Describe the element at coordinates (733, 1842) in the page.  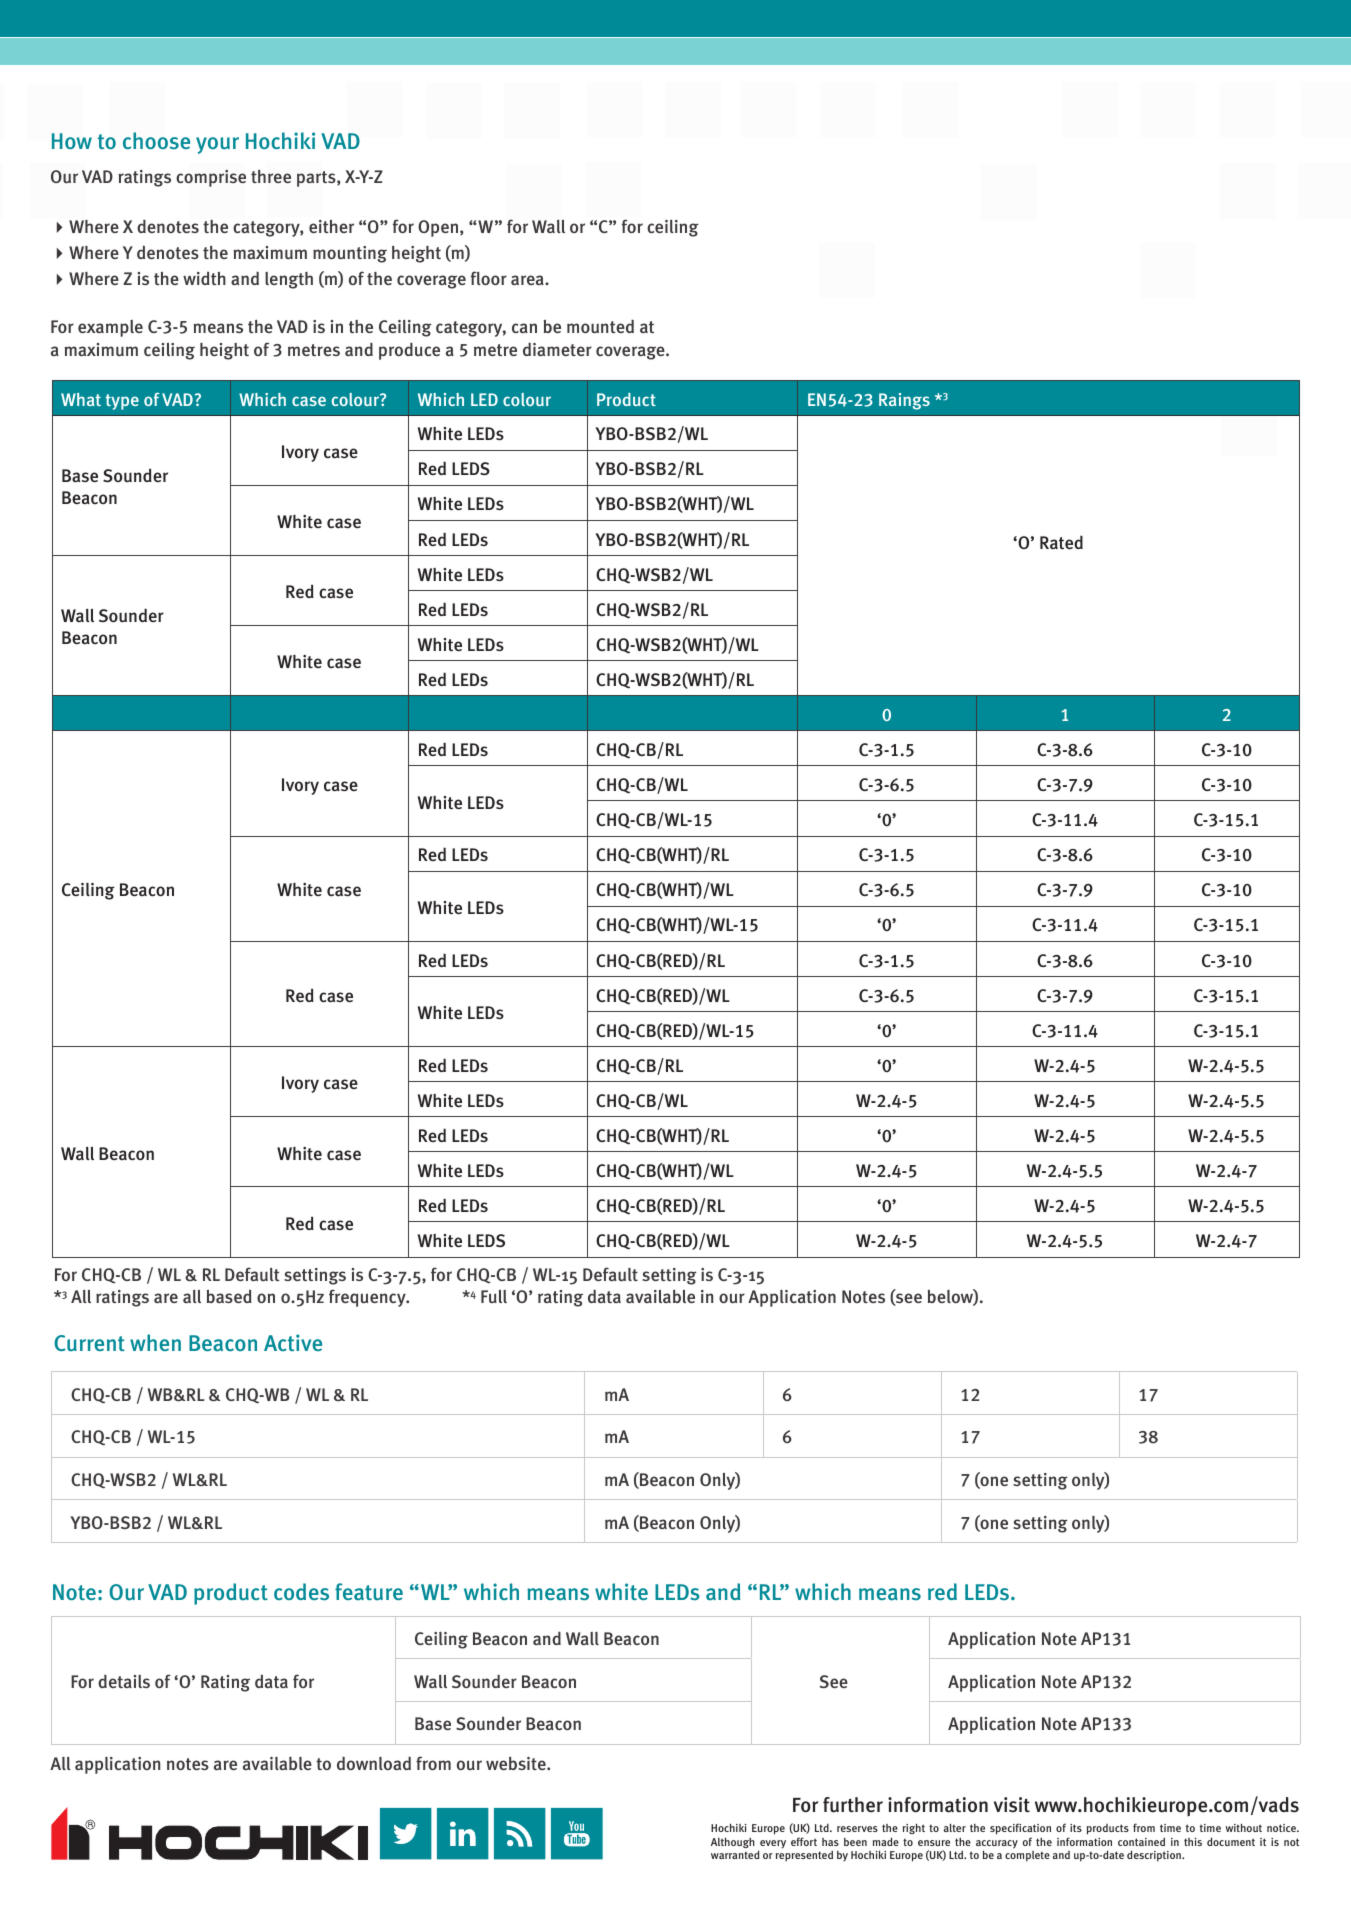
I see `Although` at that location.
